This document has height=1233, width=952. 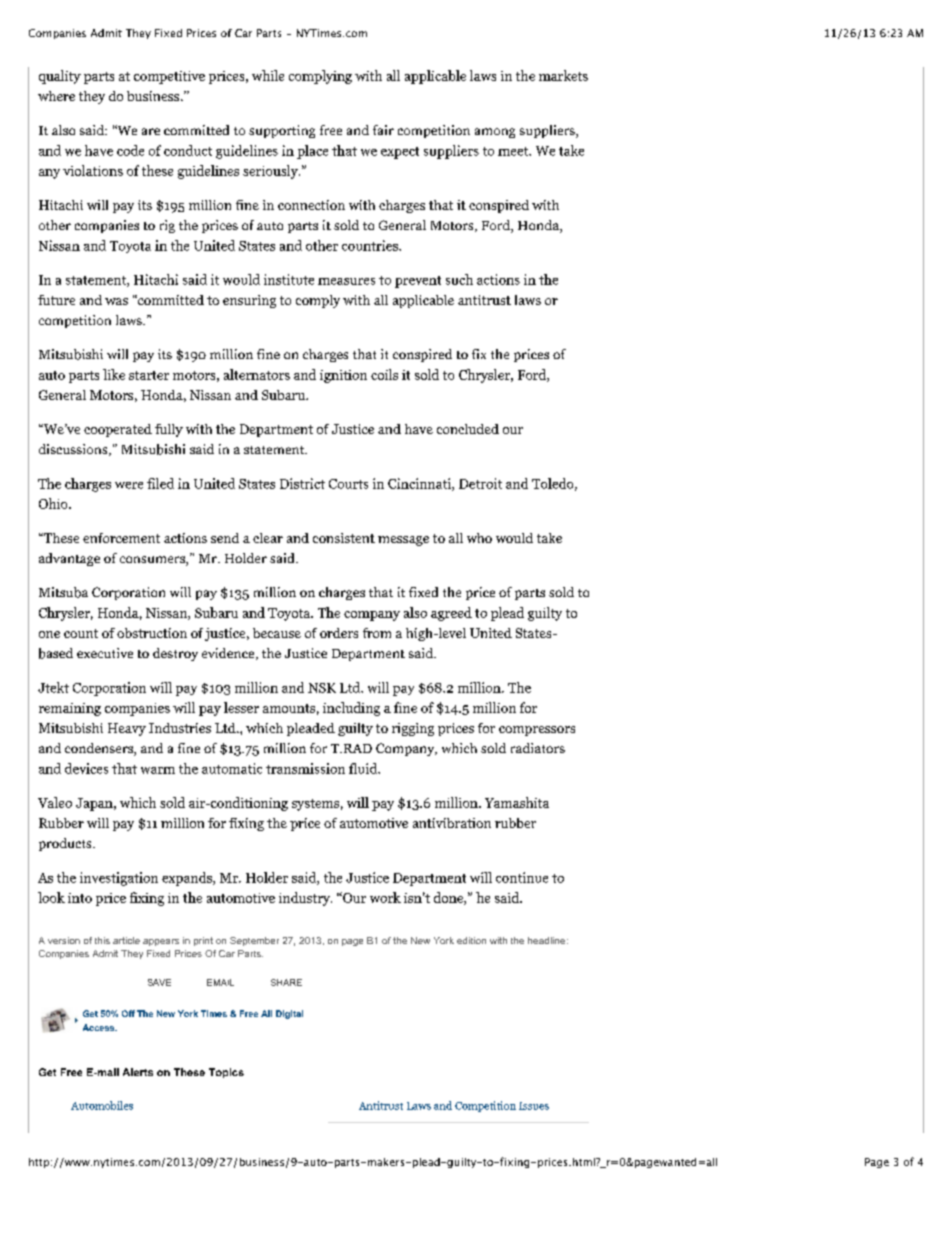 I want to click on Alerts, so click(x=138, y=1072).
